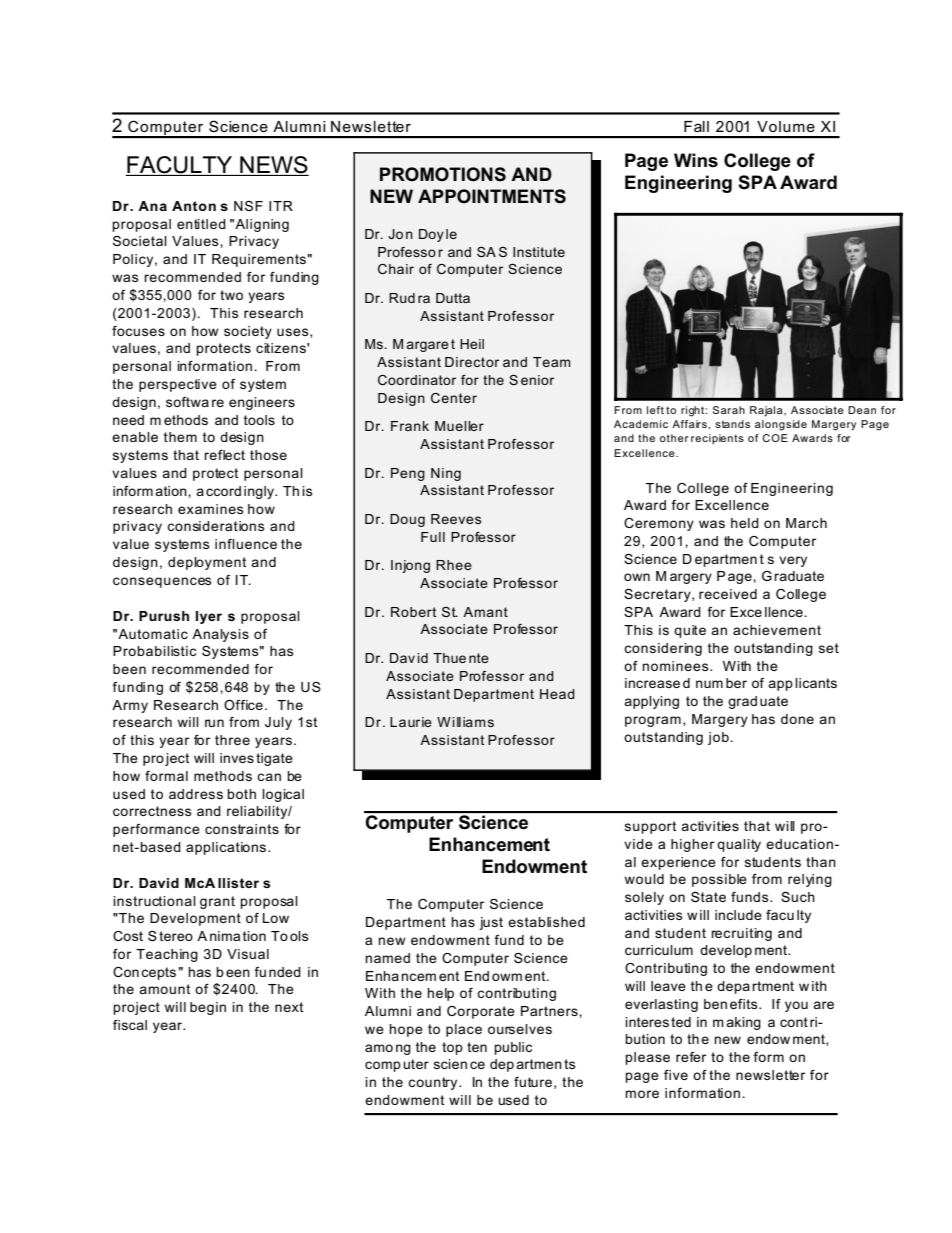 The width and height of the document is (952, 1233). I want to click on PROMOTIONS, so click(443, 174).
